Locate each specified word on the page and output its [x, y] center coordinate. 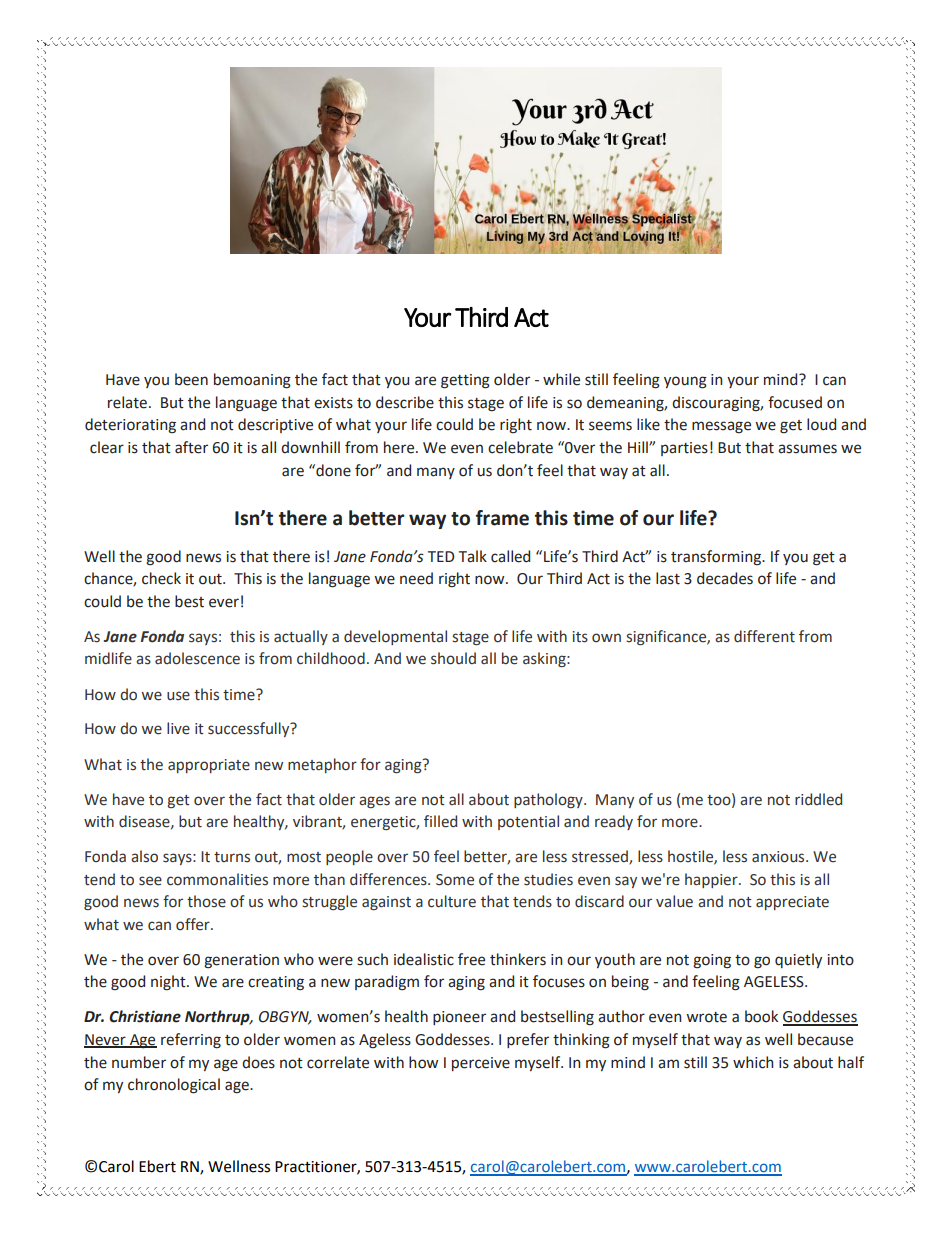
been [191, 379]
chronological [174, 1086]
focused [795, 402]
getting [465, 381]
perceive [481, 1064]
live [178, 728]
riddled [818, 799]
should [453, 658]
